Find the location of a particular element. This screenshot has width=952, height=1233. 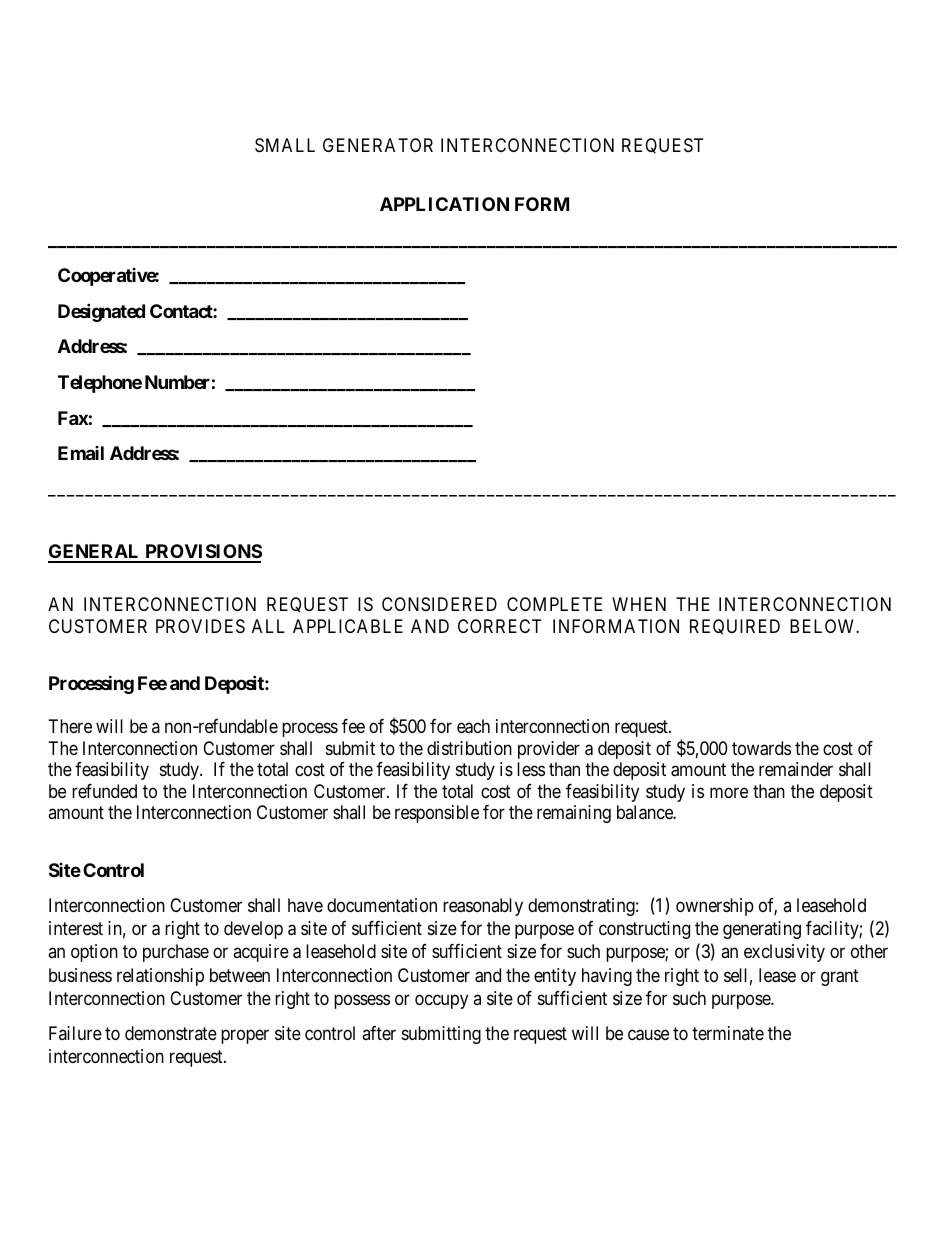

PROVIDES is located at coordinates (200, 626).
